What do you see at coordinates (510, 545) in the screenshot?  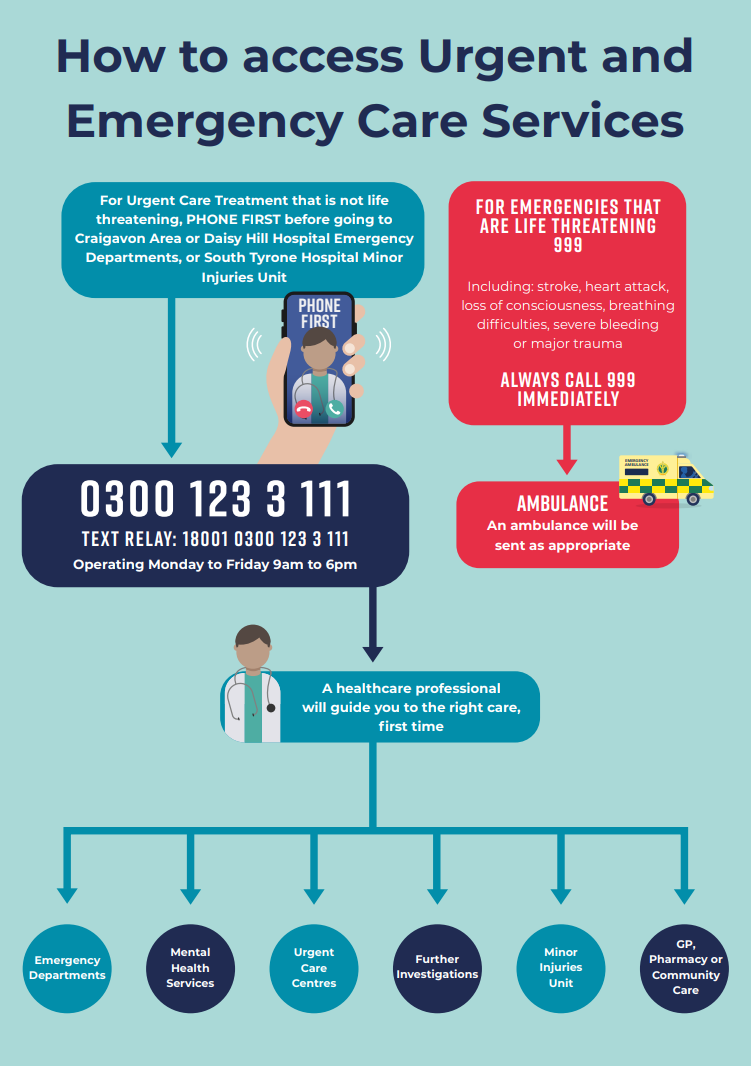 I see `sent` at bounding box center [510, 545].
